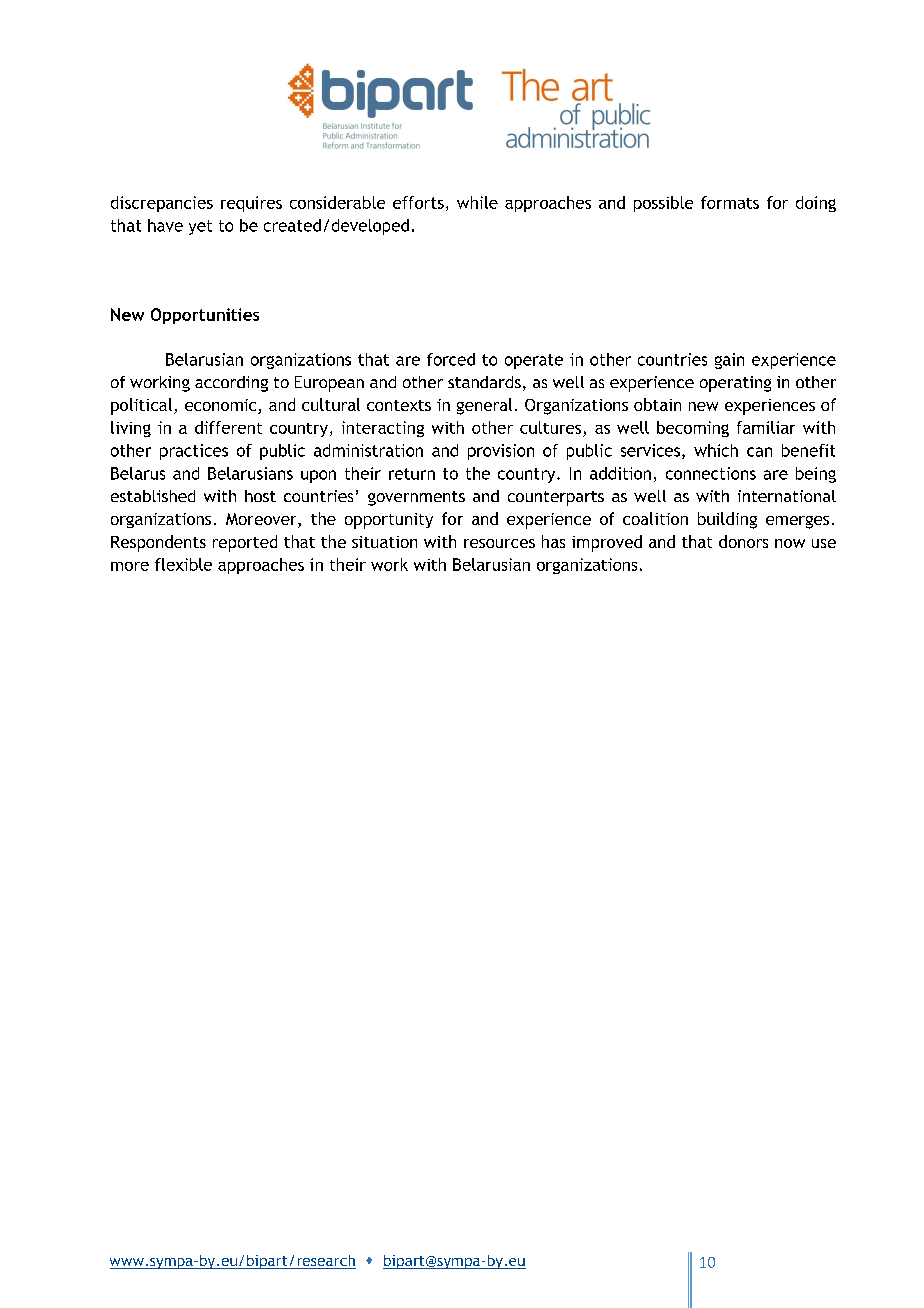 This image has height=1308, width=924. What do you see at coordinates (477, 202) in the image?
I see `while` at bounding box center [477, 202].
